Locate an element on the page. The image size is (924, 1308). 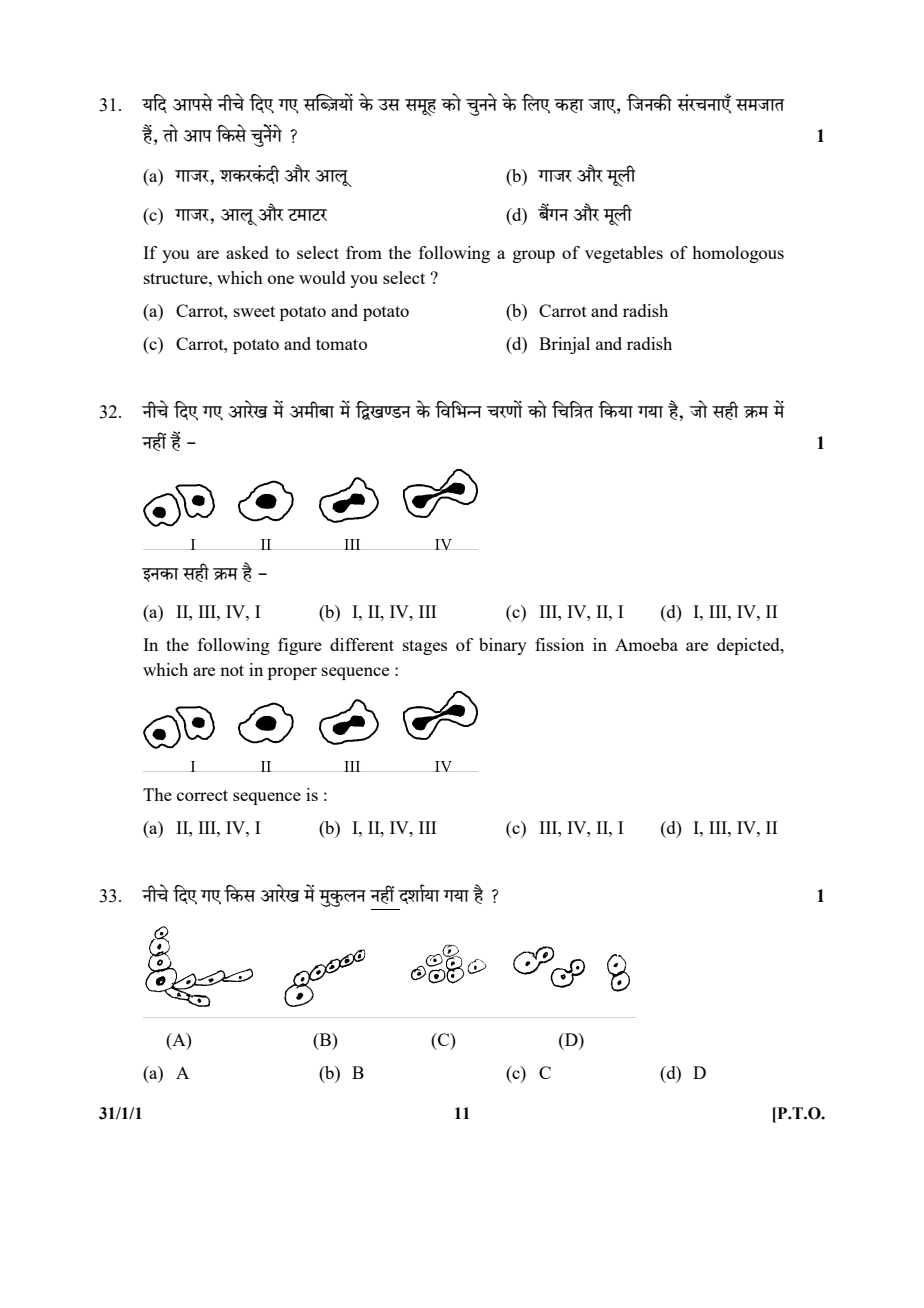
figure is located at coordinates (300, 646).
